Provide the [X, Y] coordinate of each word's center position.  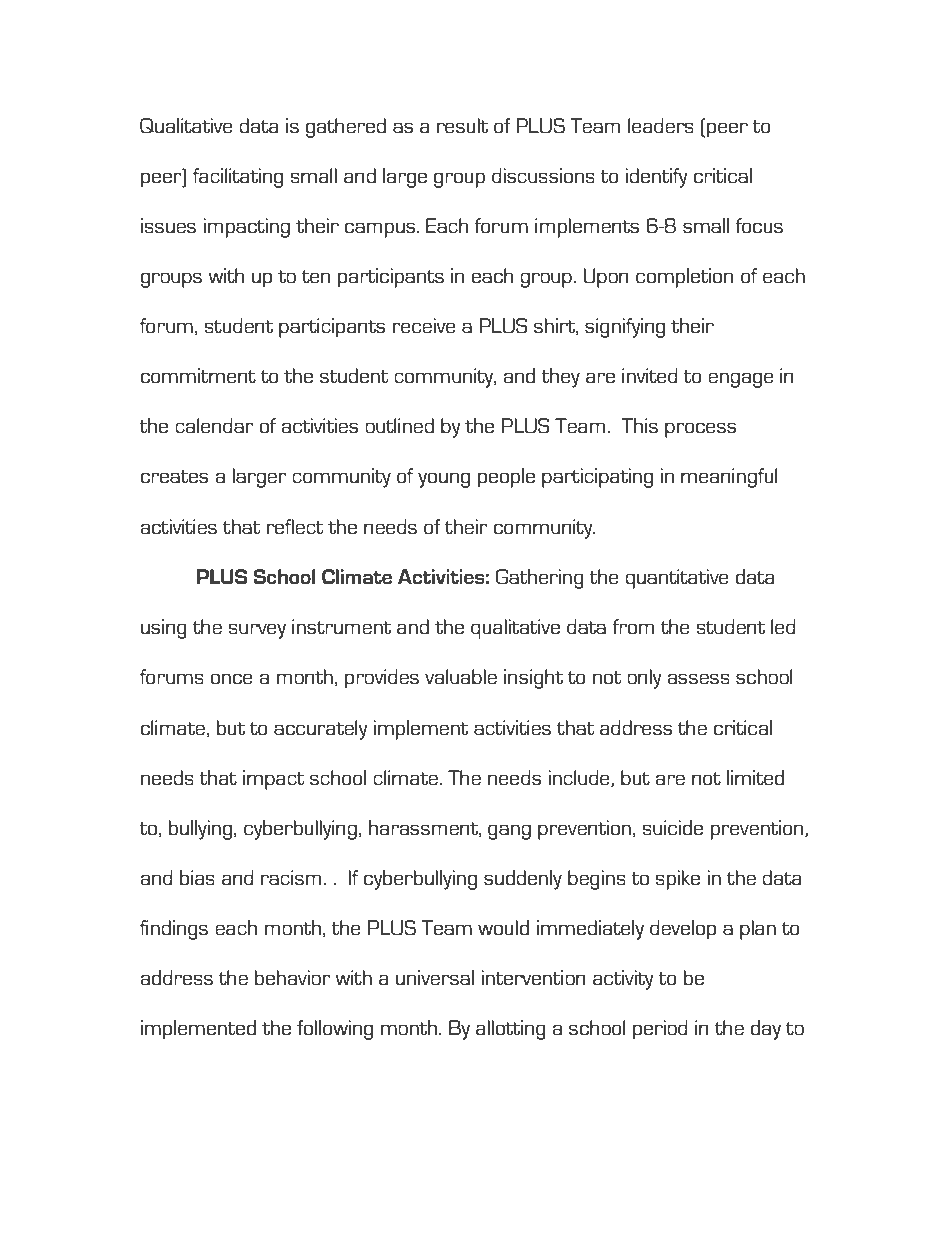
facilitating [238, 178]
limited [755, 777]
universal [435, 978]
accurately [320, 730]
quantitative [677, 579]
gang [509, 832]
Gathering [540, 579]
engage [741, 380]
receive [424, 325]
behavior [293, 977]
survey [257, 631]
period [660, 1030]
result [462, 126]
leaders [661, 125]
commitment [198, 375]
